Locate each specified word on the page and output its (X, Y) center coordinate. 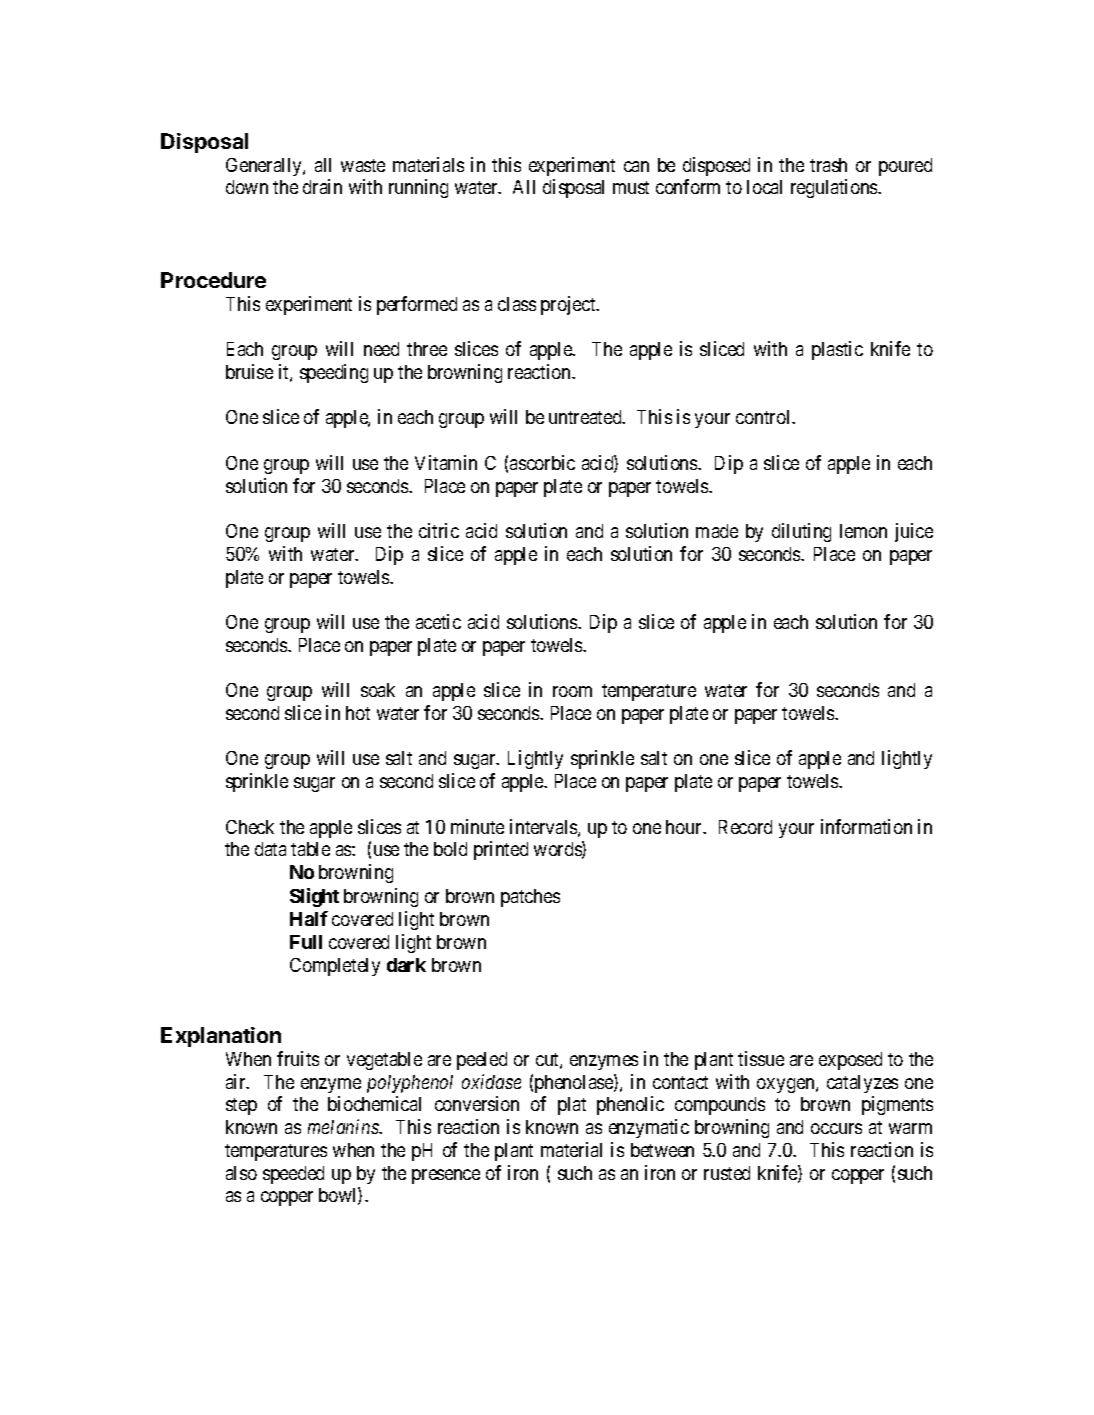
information (866, 826)
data (270, 849)
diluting (801, 532)
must (631, 187)
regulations (835, 188)
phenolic (630, 1105)
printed (501, 850)
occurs (836, 1128)
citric (439, 530)
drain (322, 186)
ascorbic (542, 462)
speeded (293, 1175)
